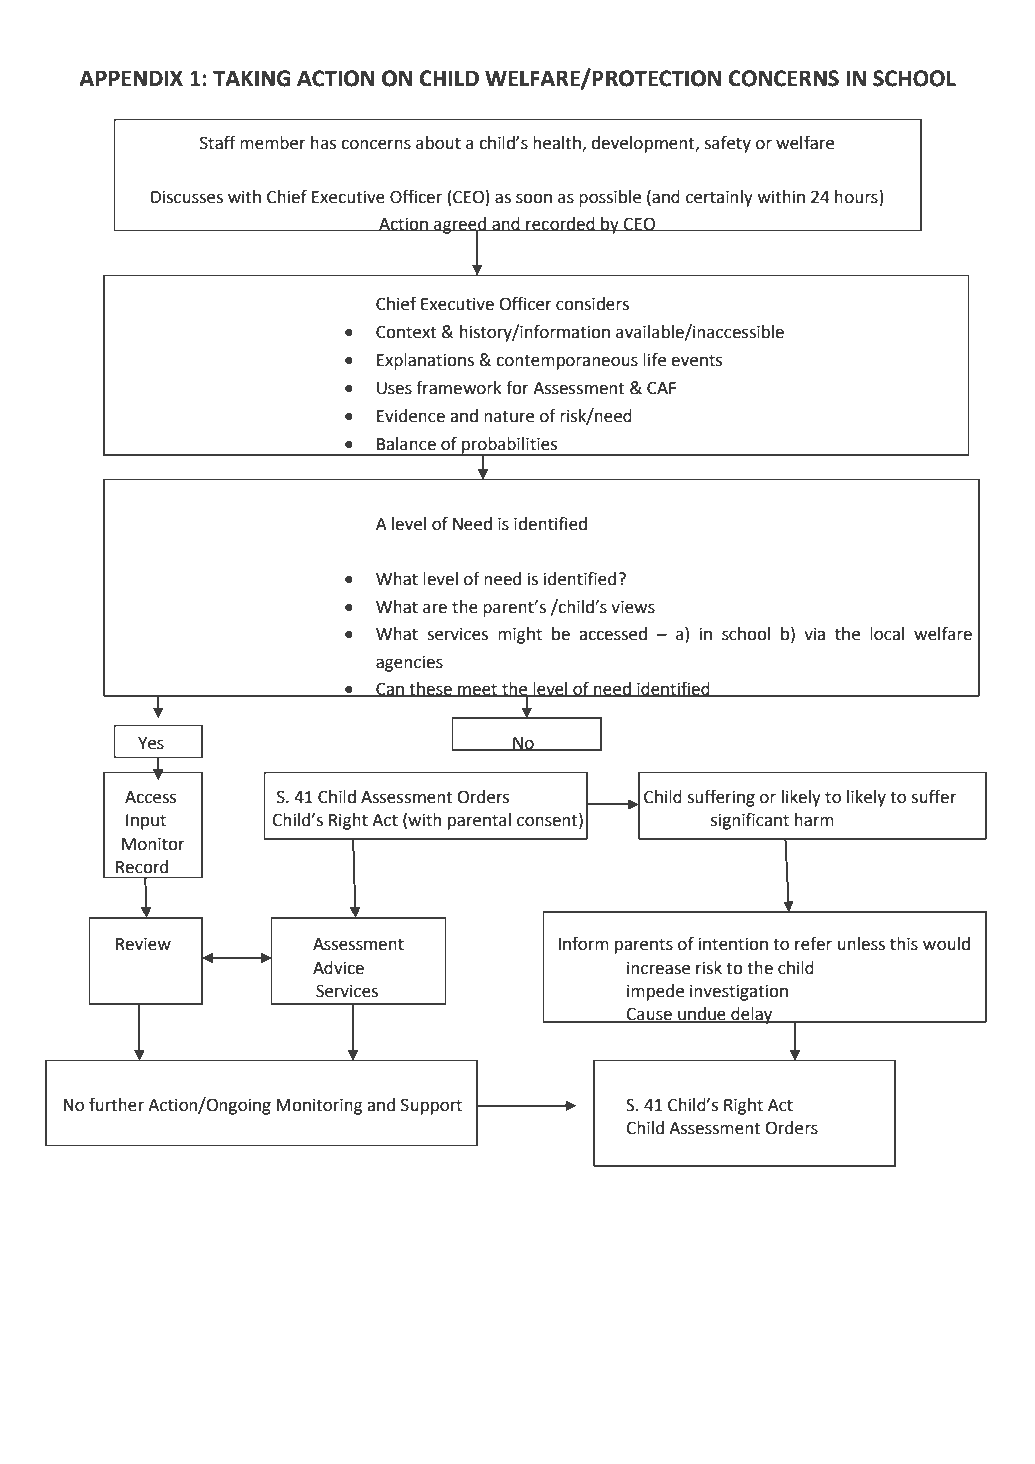  What do you see at coordinates (520, 635) in the screenshot?
I see `might` at bounding box center [520, 635].
